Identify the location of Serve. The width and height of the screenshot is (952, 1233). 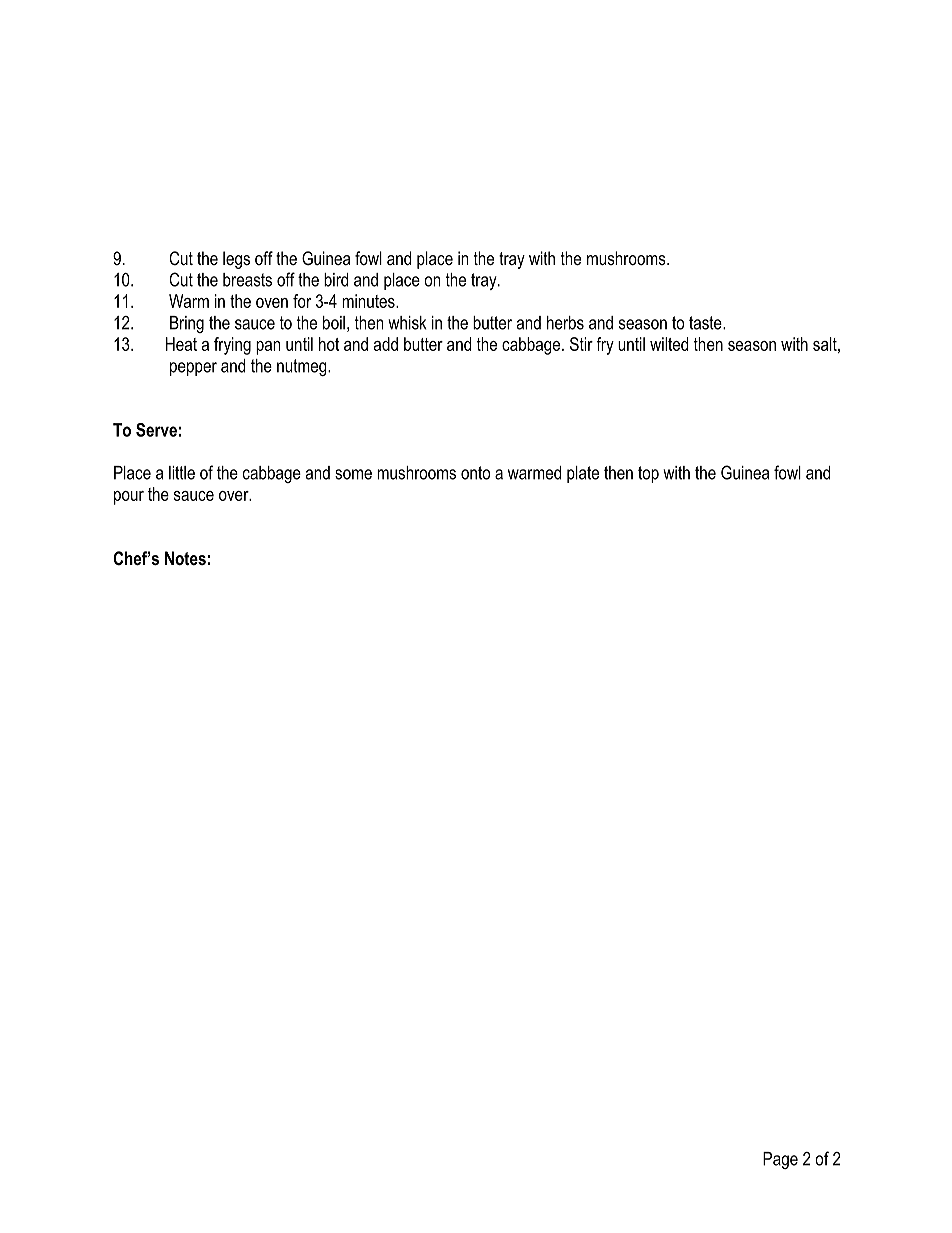
(156, 430).
